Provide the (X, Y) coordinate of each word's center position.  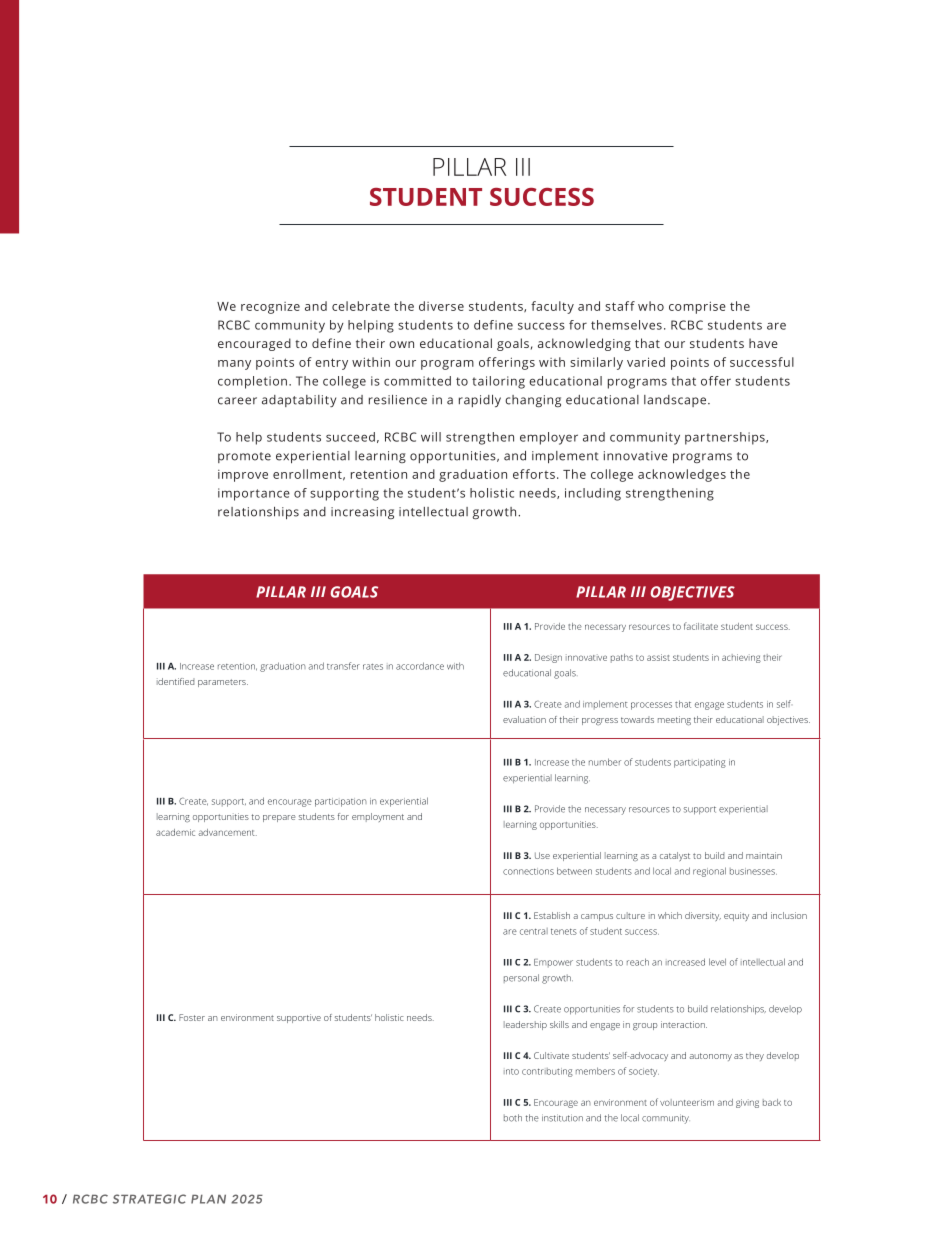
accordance (420, 666)
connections (528, 871)
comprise (697, 307)
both (513, 1118)
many (234, 365)
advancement (227, 832)
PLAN (208, 1199)
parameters (223, 683)
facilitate (701, 626)
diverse (441, 306)
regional (709, 872)
